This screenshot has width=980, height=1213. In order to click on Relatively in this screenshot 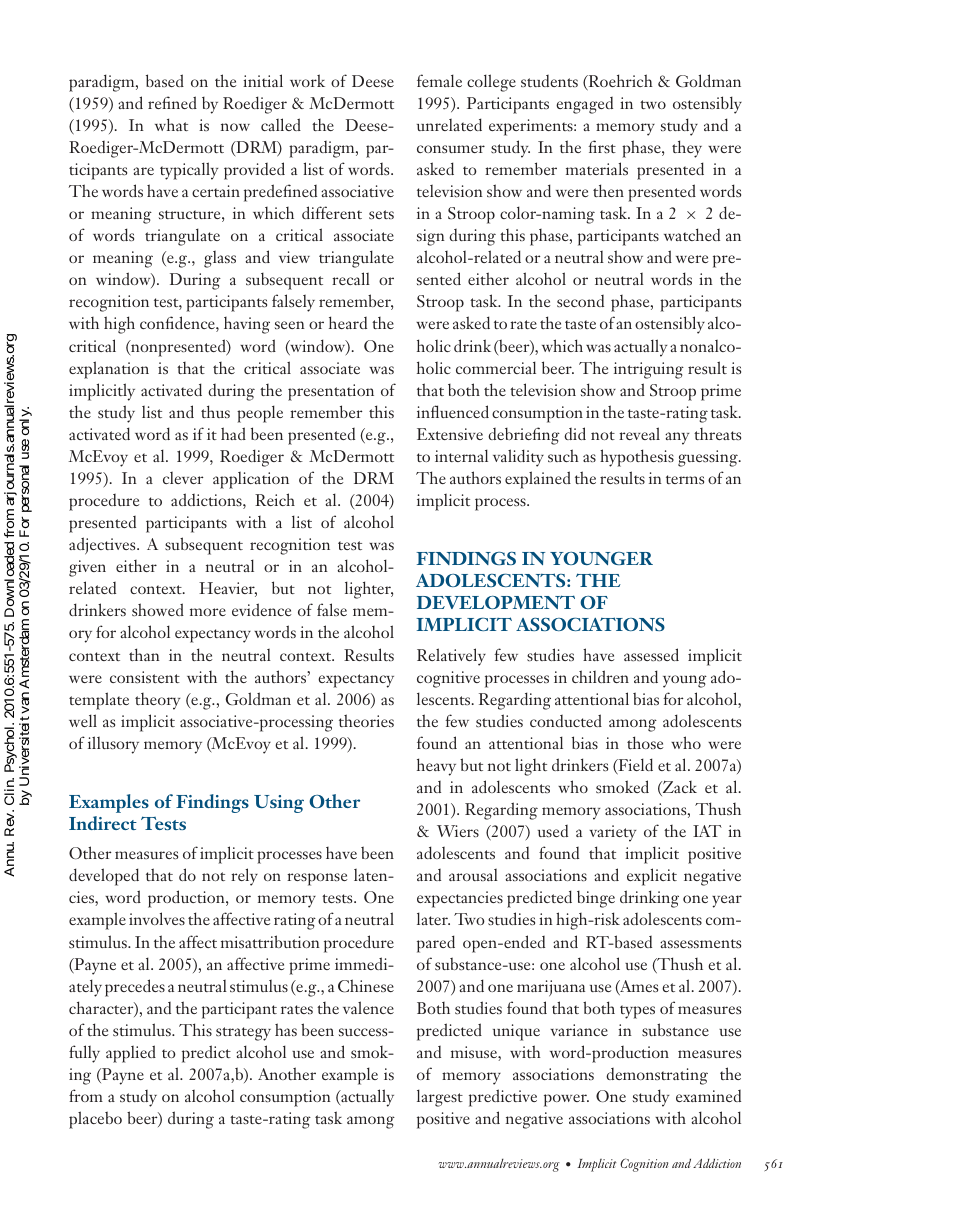, I will do `click(451, 657)`.
